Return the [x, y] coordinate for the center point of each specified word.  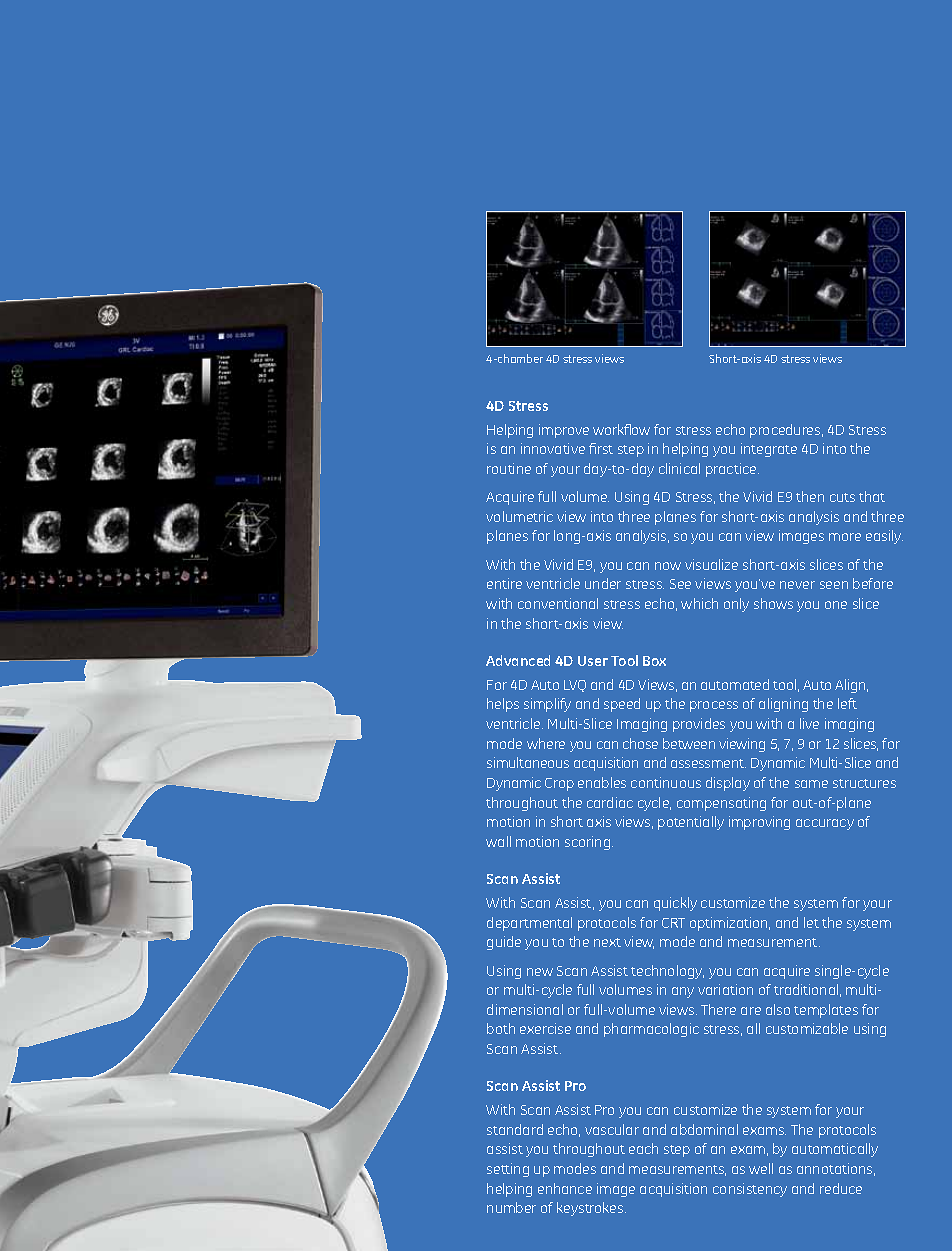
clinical [679, 468]
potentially [691, 823]
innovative [553, 448]
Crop [559, 784]
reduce [841, 1188]
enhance [565, 1188]
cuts [842, 497]
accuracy [825, 824]
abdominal [704, 1129]
